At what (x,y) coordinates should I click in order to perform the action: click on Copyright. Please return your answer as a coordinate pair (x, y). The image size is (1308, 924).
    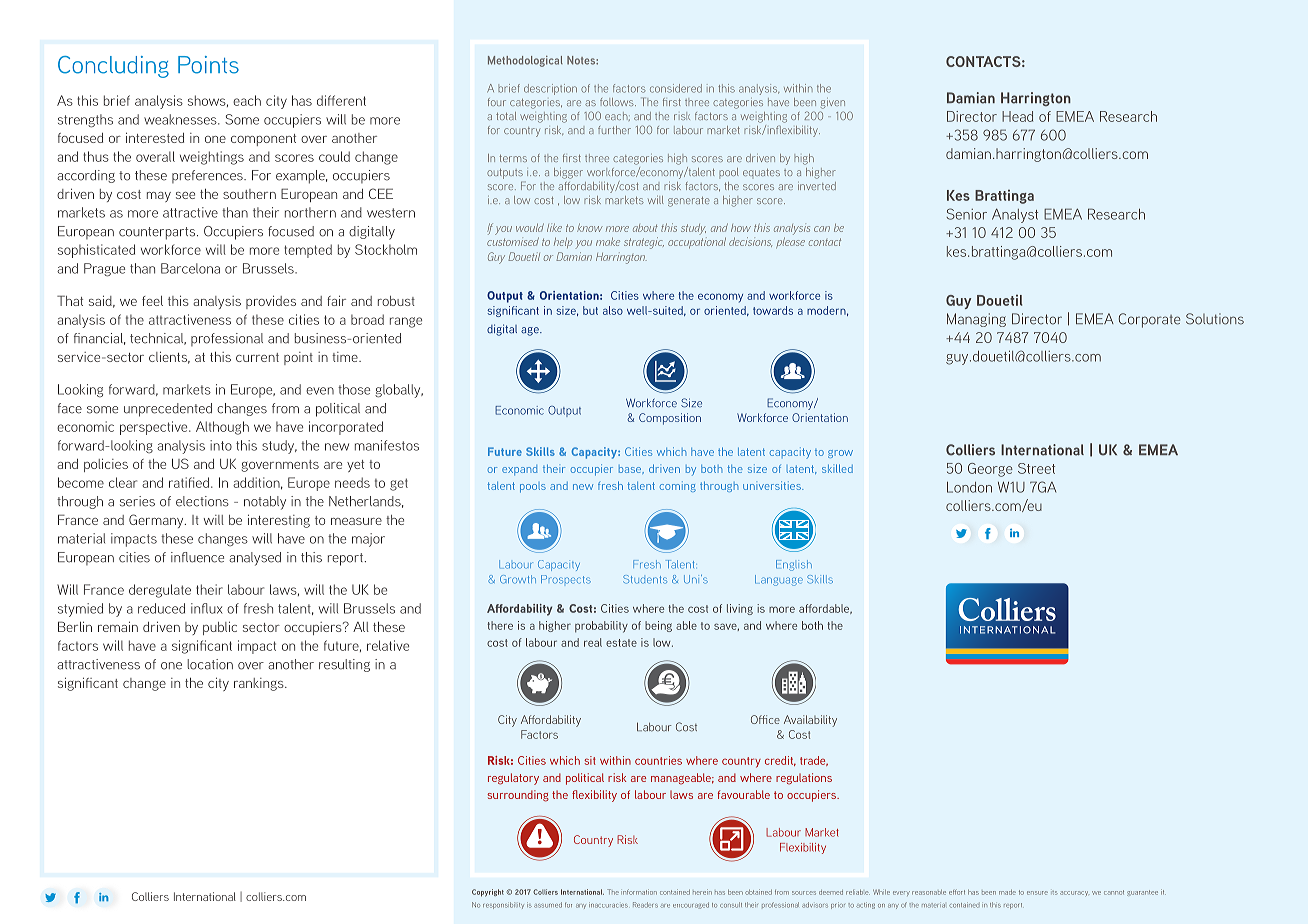
    Looking at the image, I should click on (488, 893).
